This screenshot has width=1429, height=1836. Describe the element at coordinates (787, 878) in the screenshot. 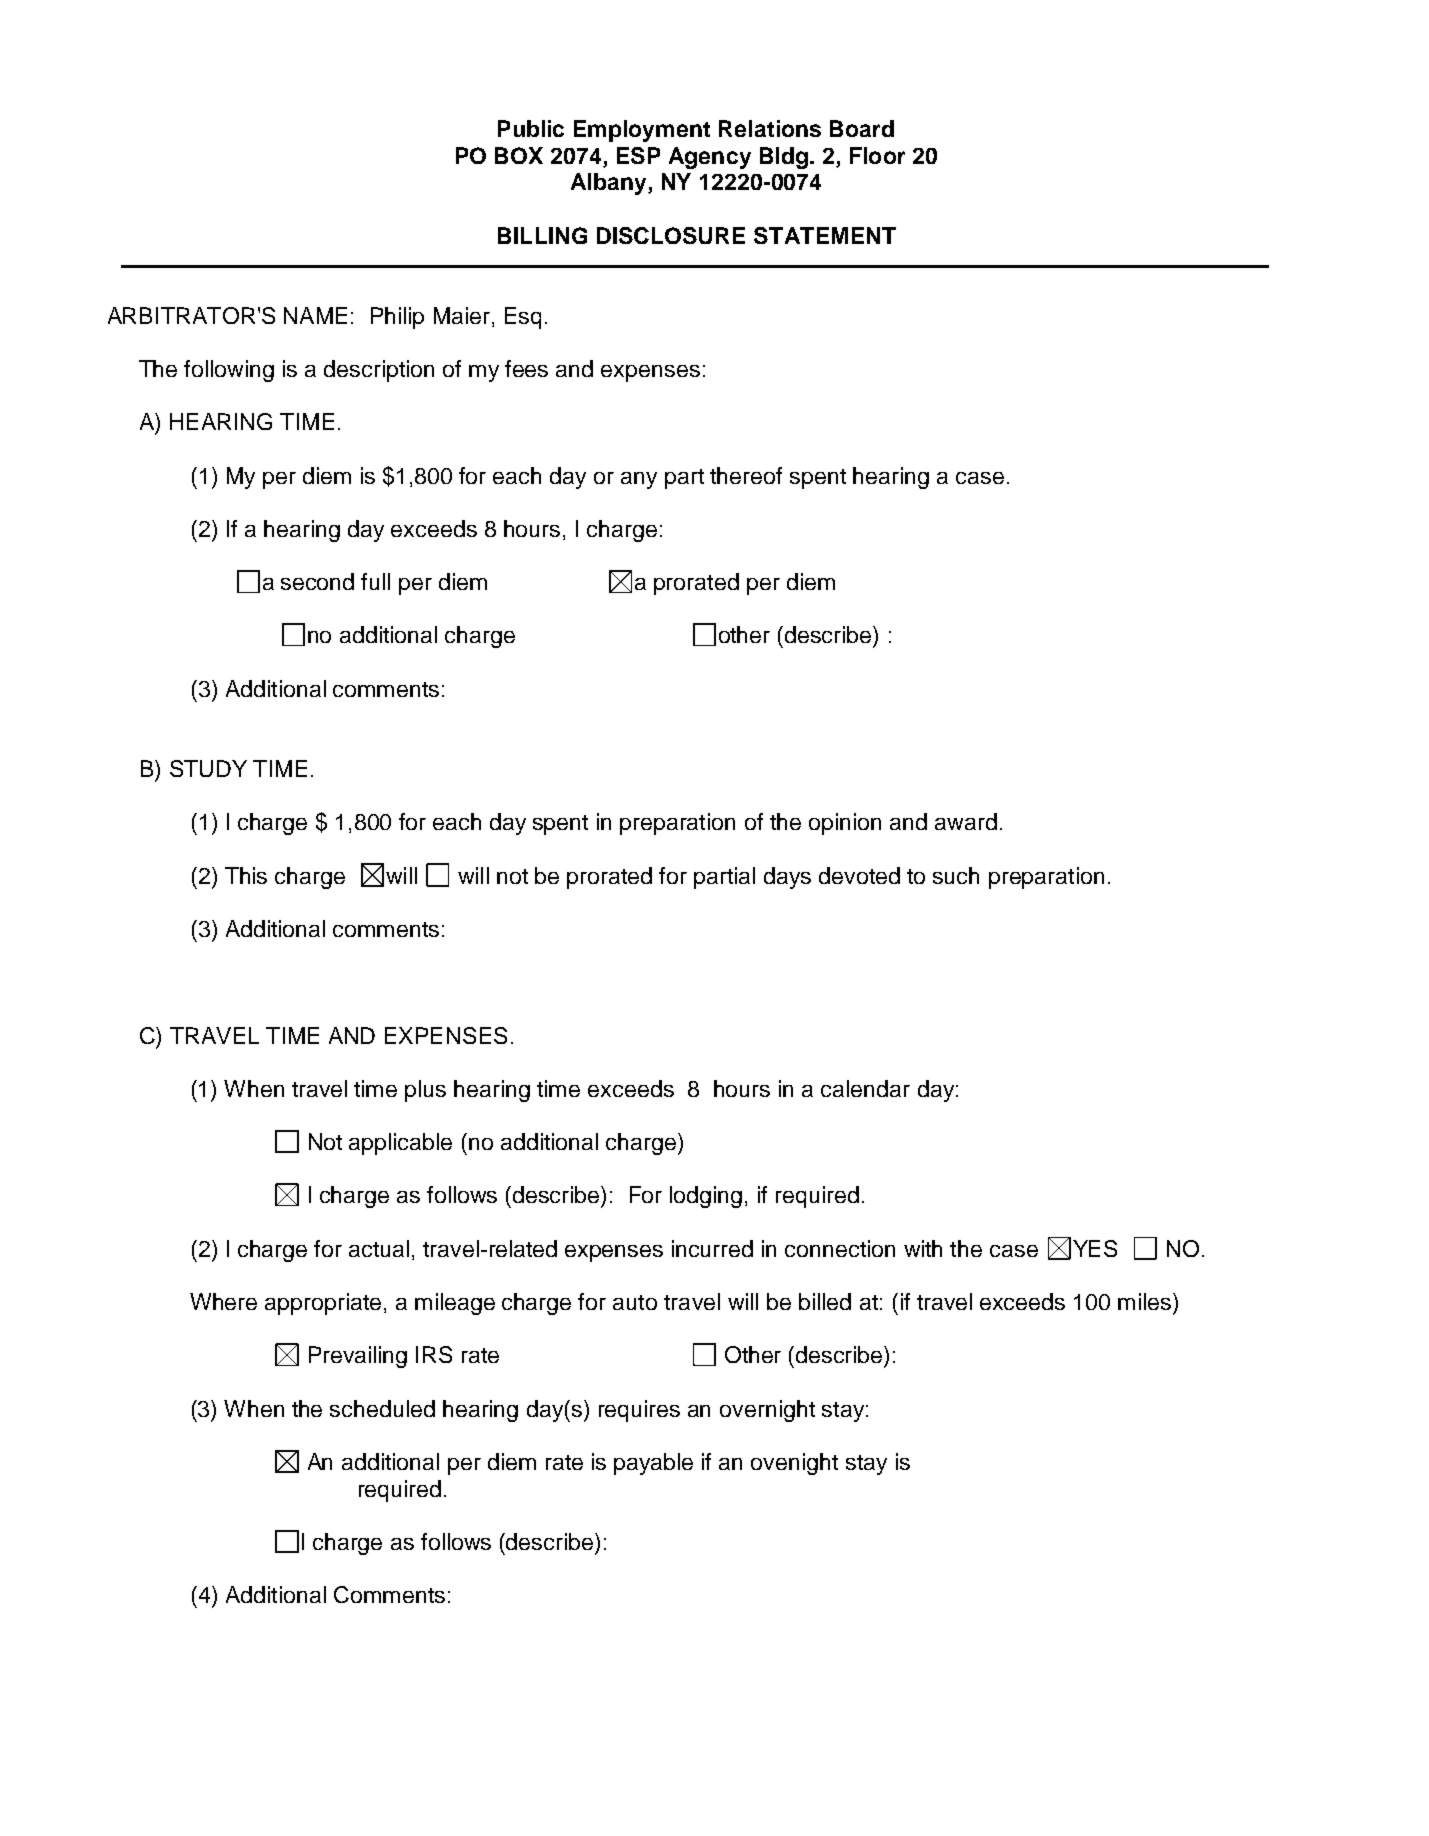

I see `days` at that location.
